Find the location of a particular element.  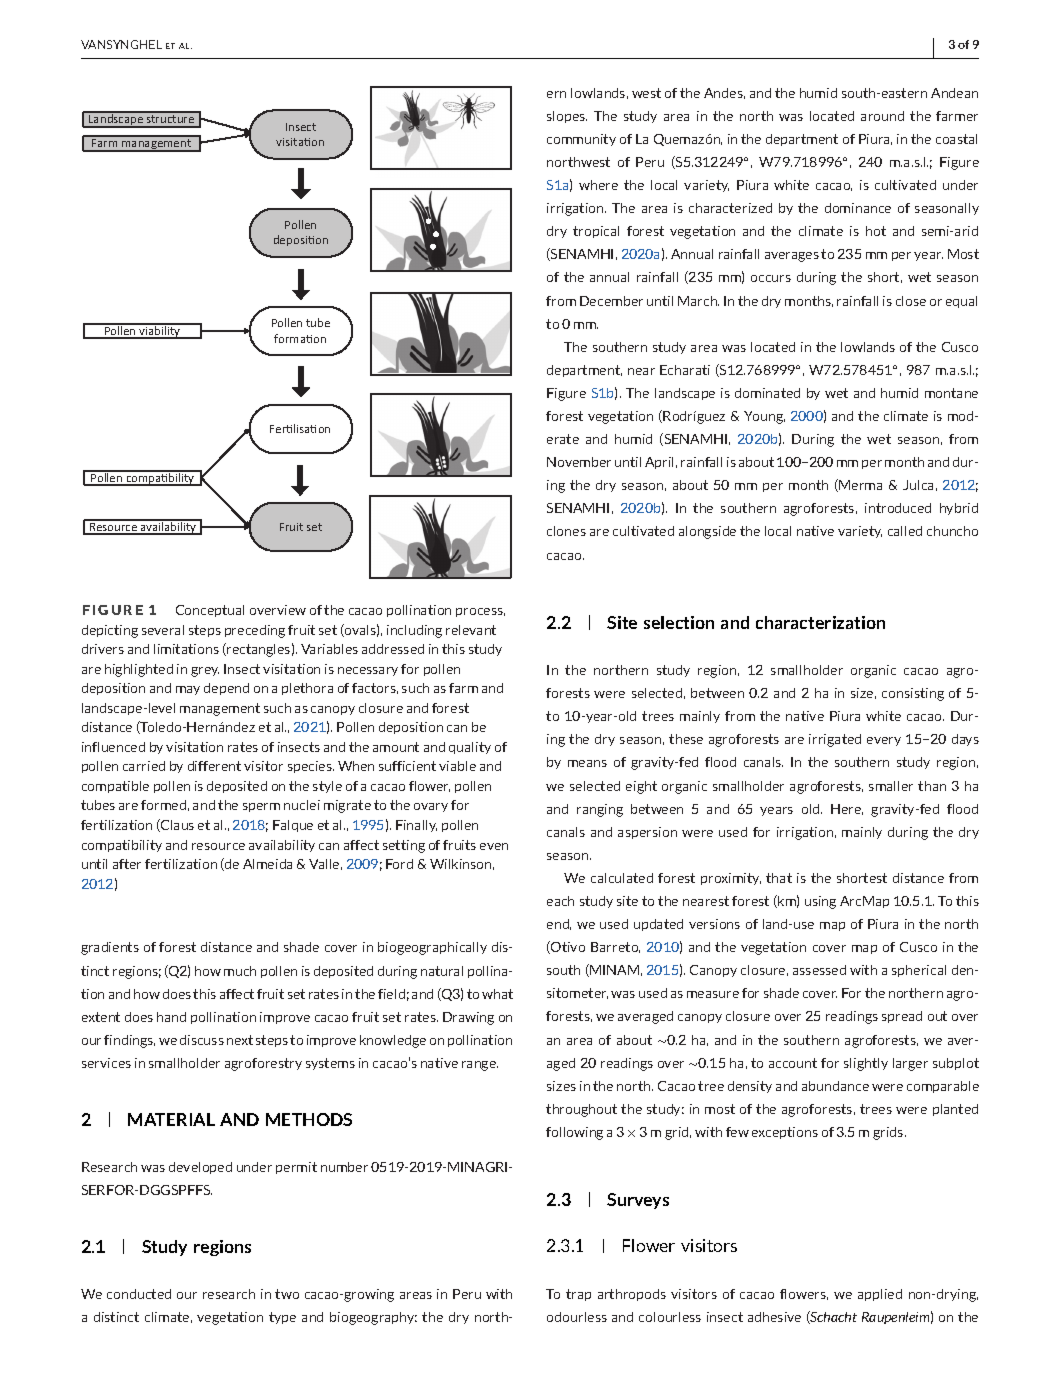

what is located at coordinates (497, 994).
